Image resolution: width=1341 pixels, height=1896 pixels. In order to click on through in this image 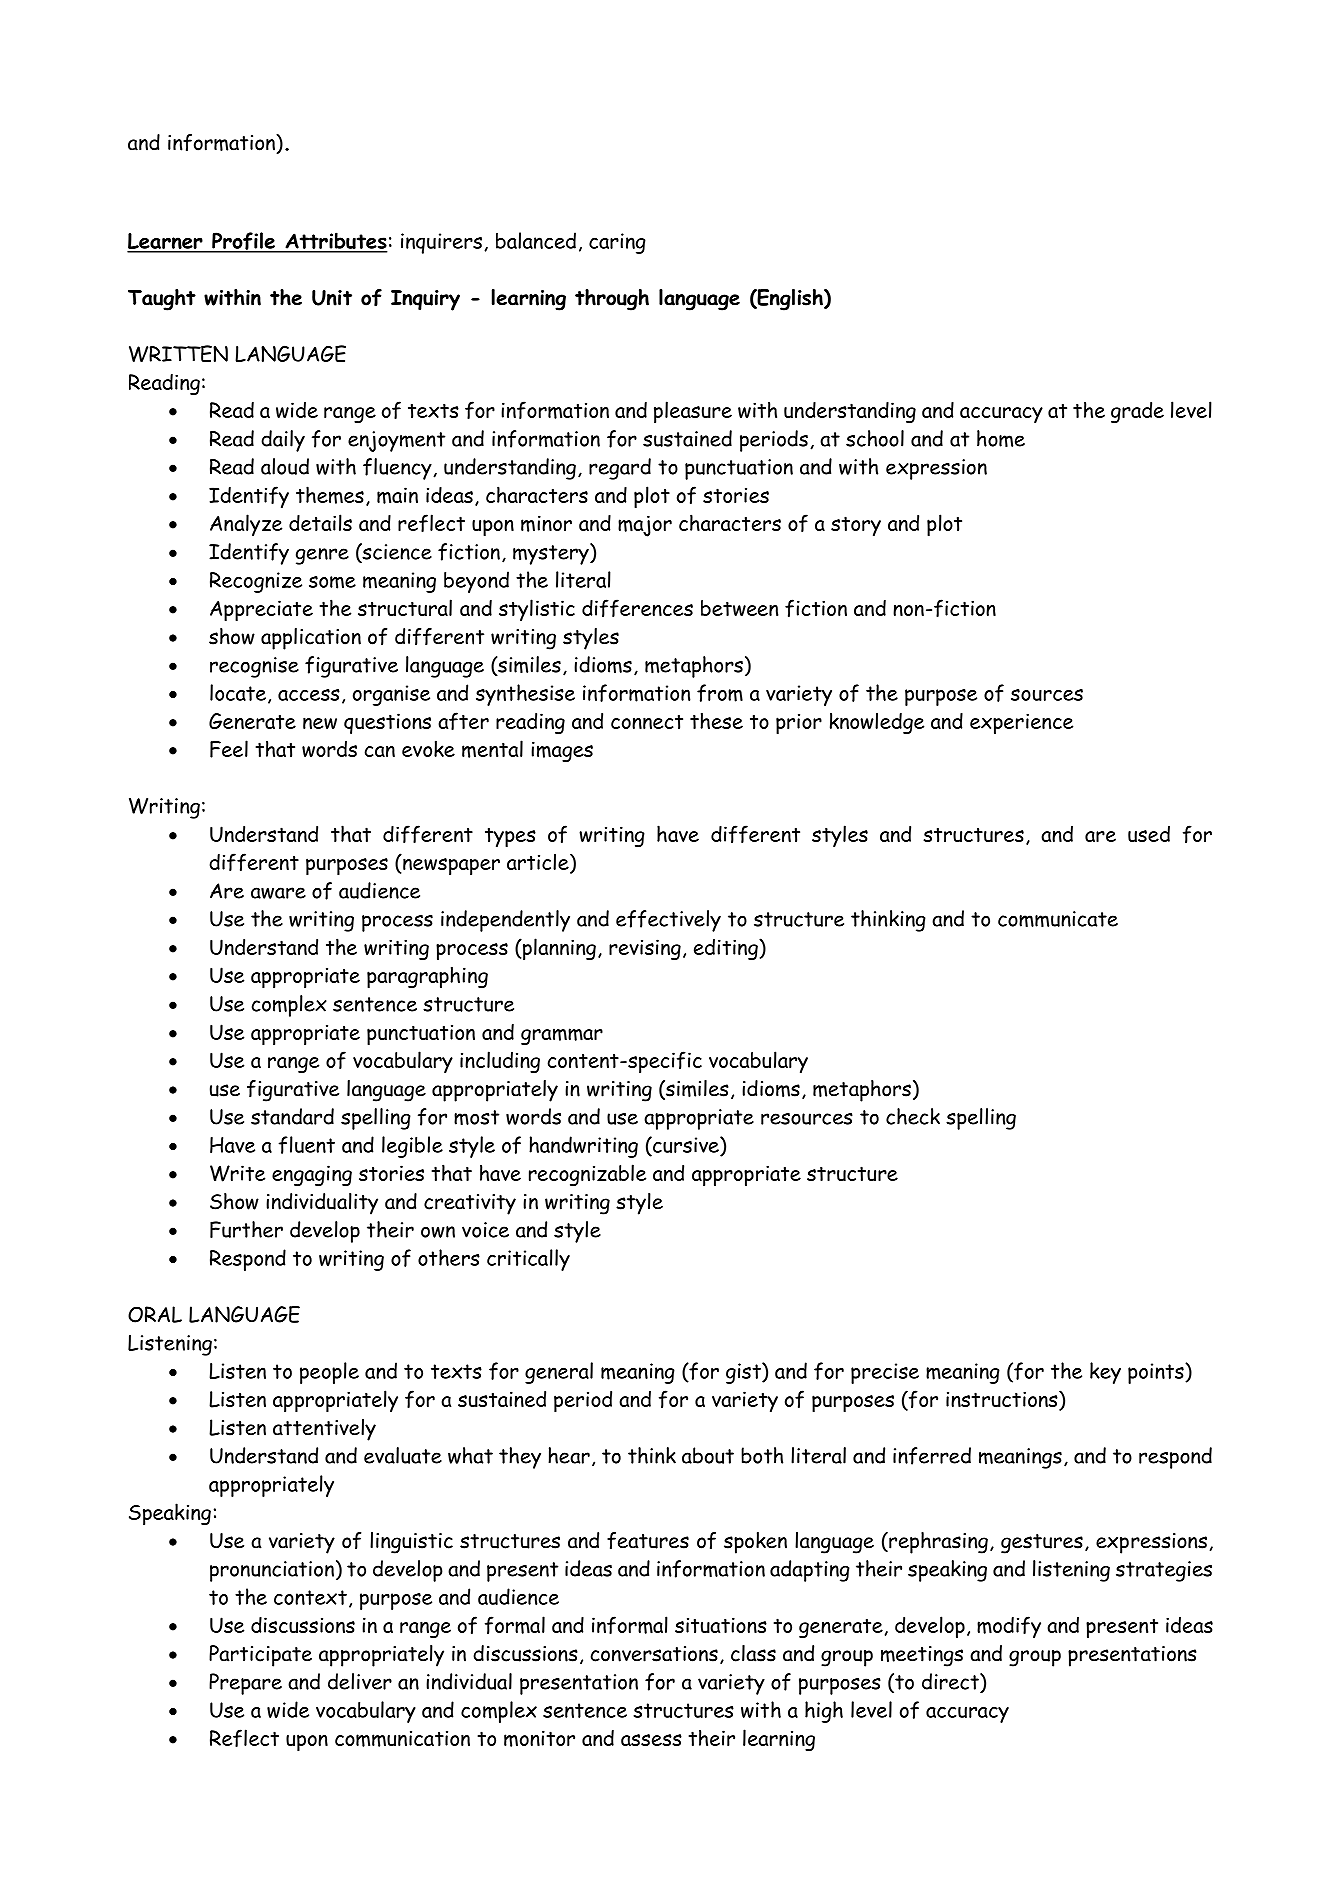, I will do `click(612, 300)`.
